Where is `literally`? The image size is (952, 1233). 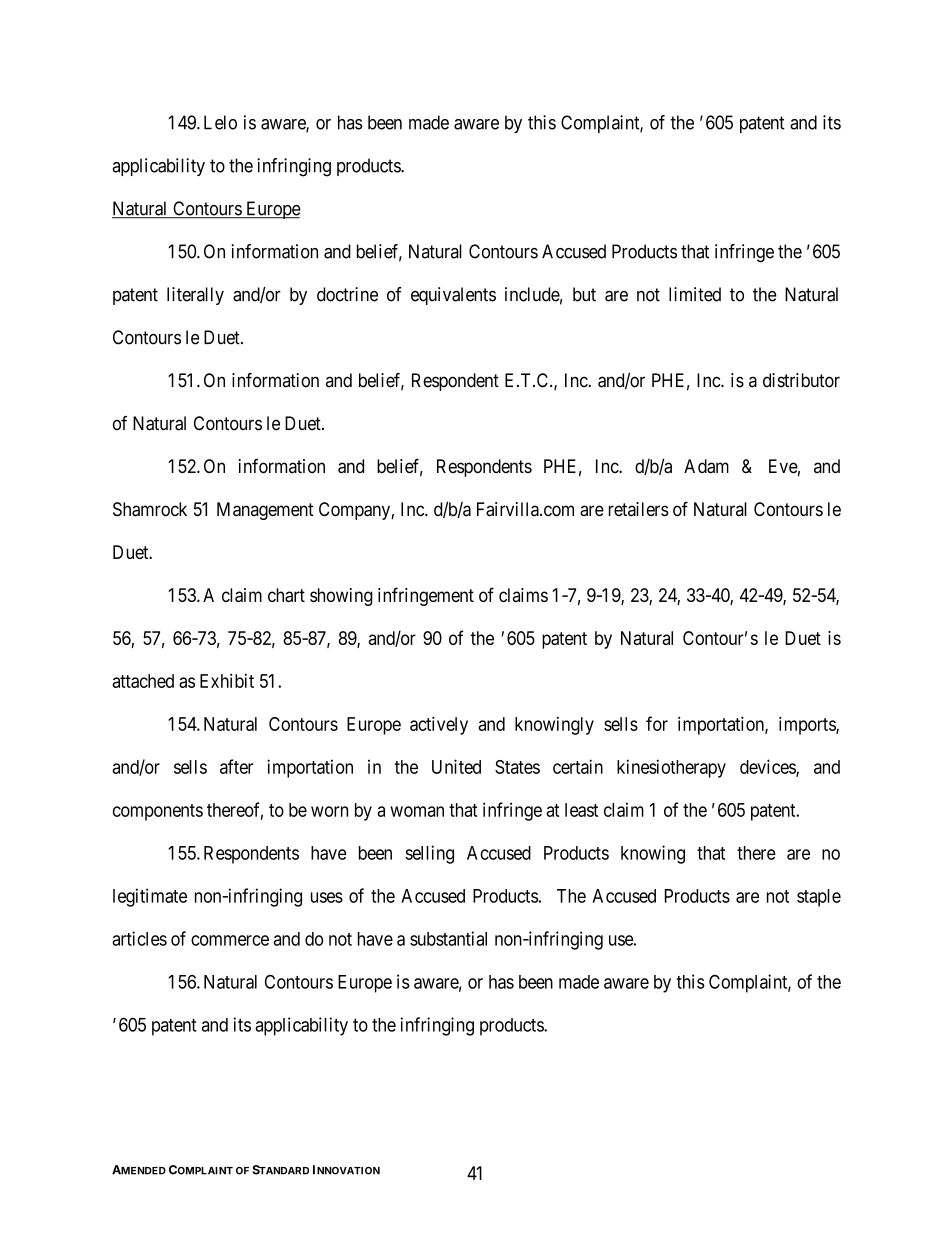
literally is located at coordinates (195, 296).
